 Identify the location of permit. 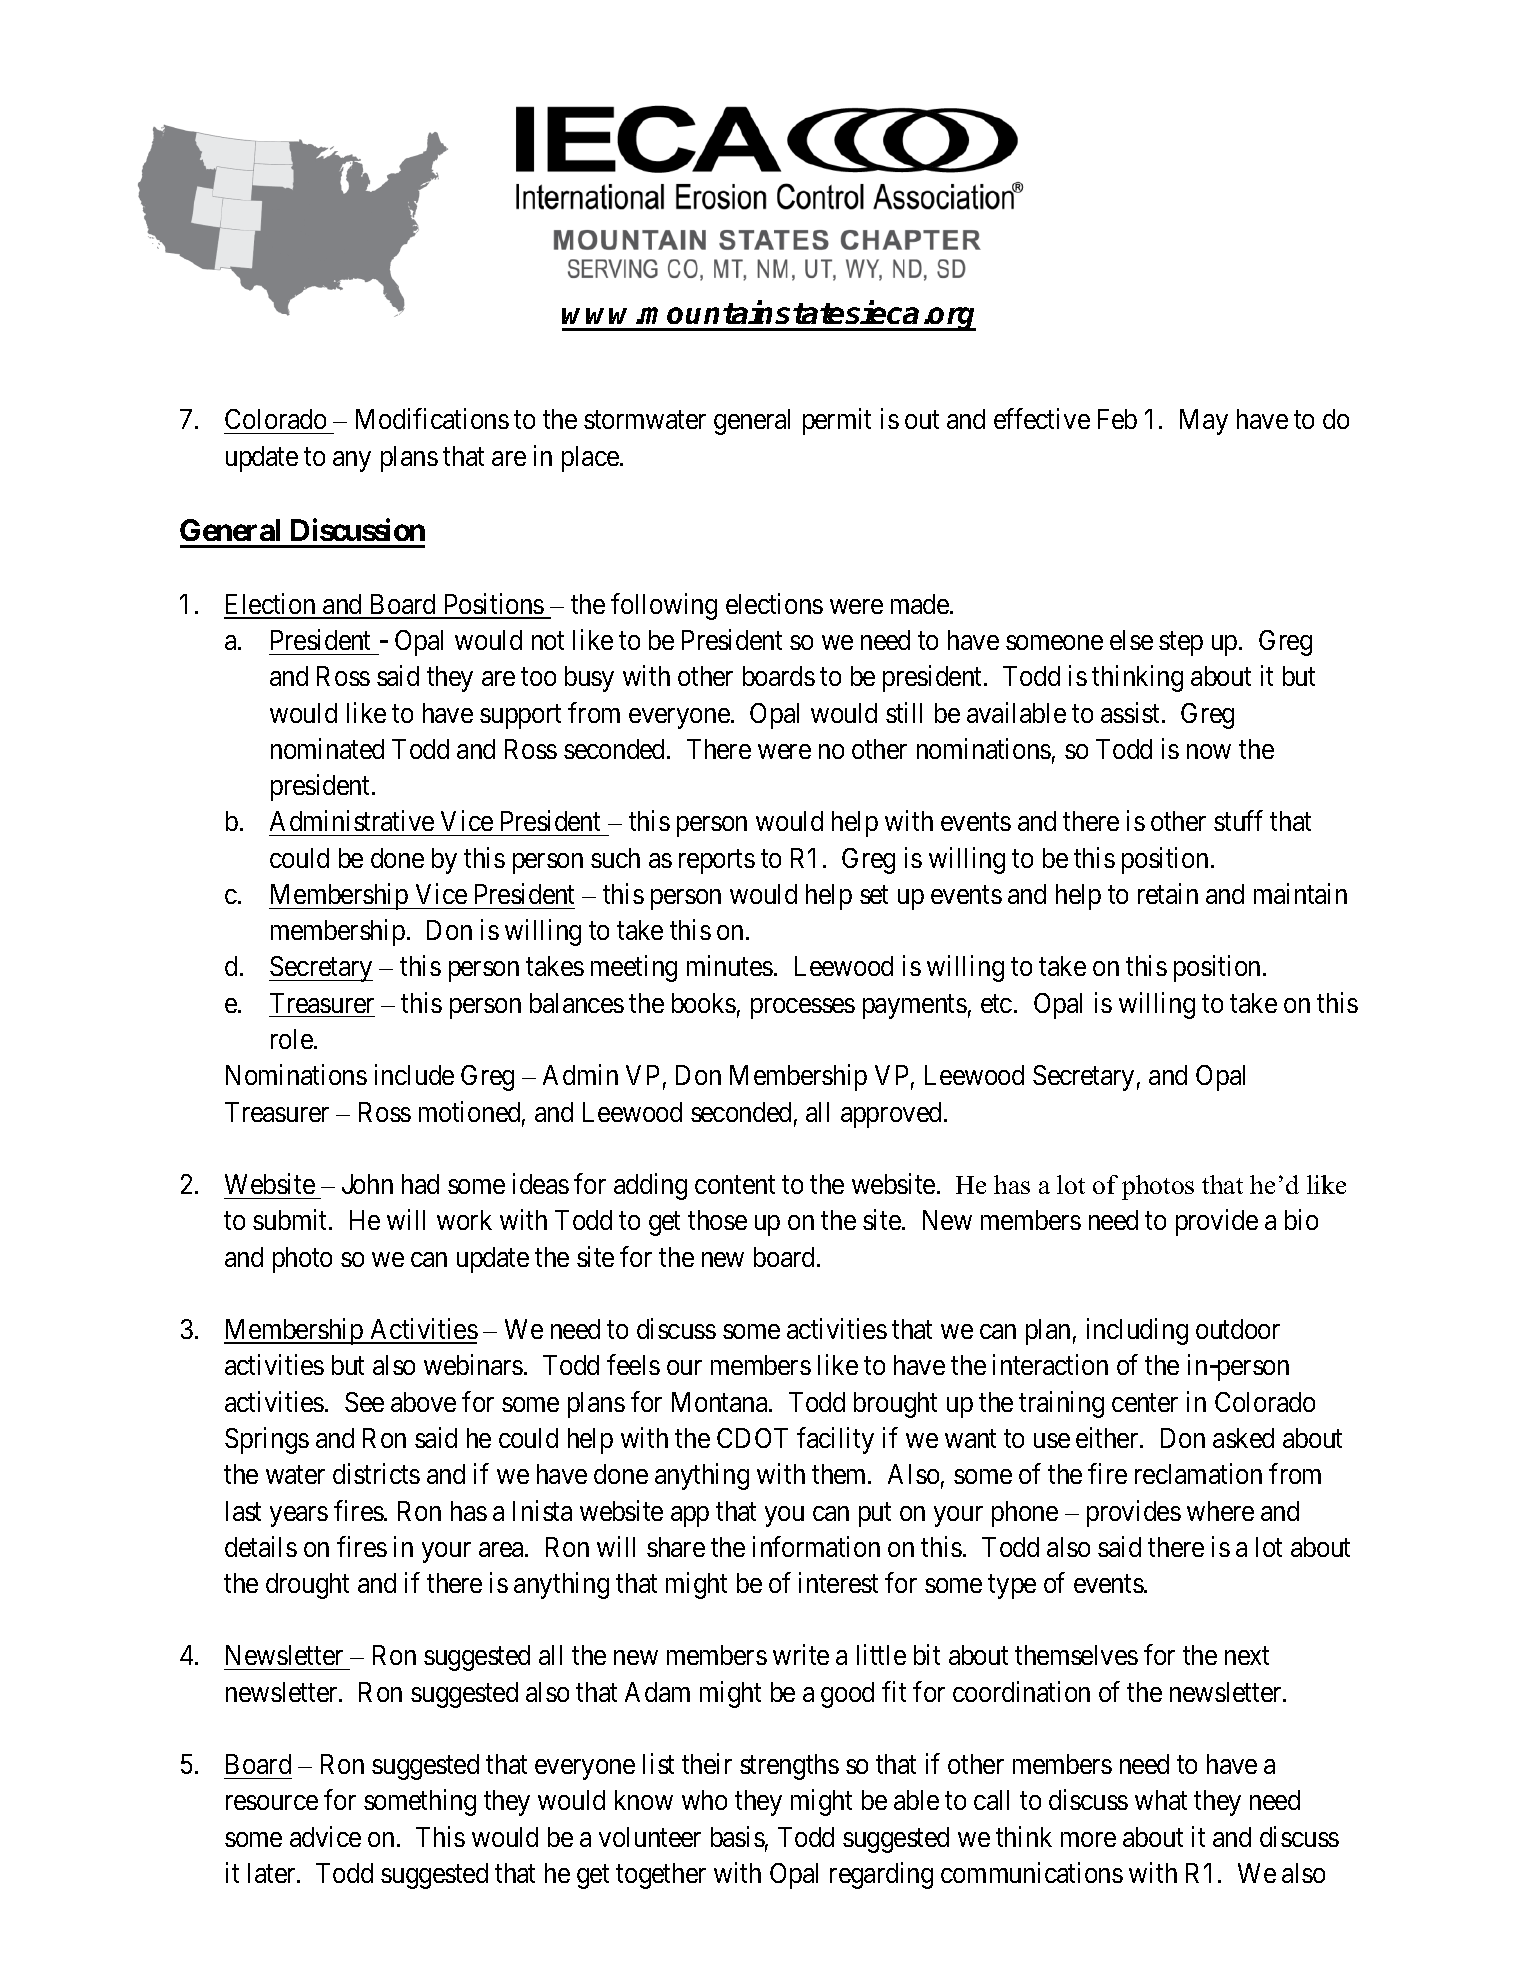
(837, 422).
